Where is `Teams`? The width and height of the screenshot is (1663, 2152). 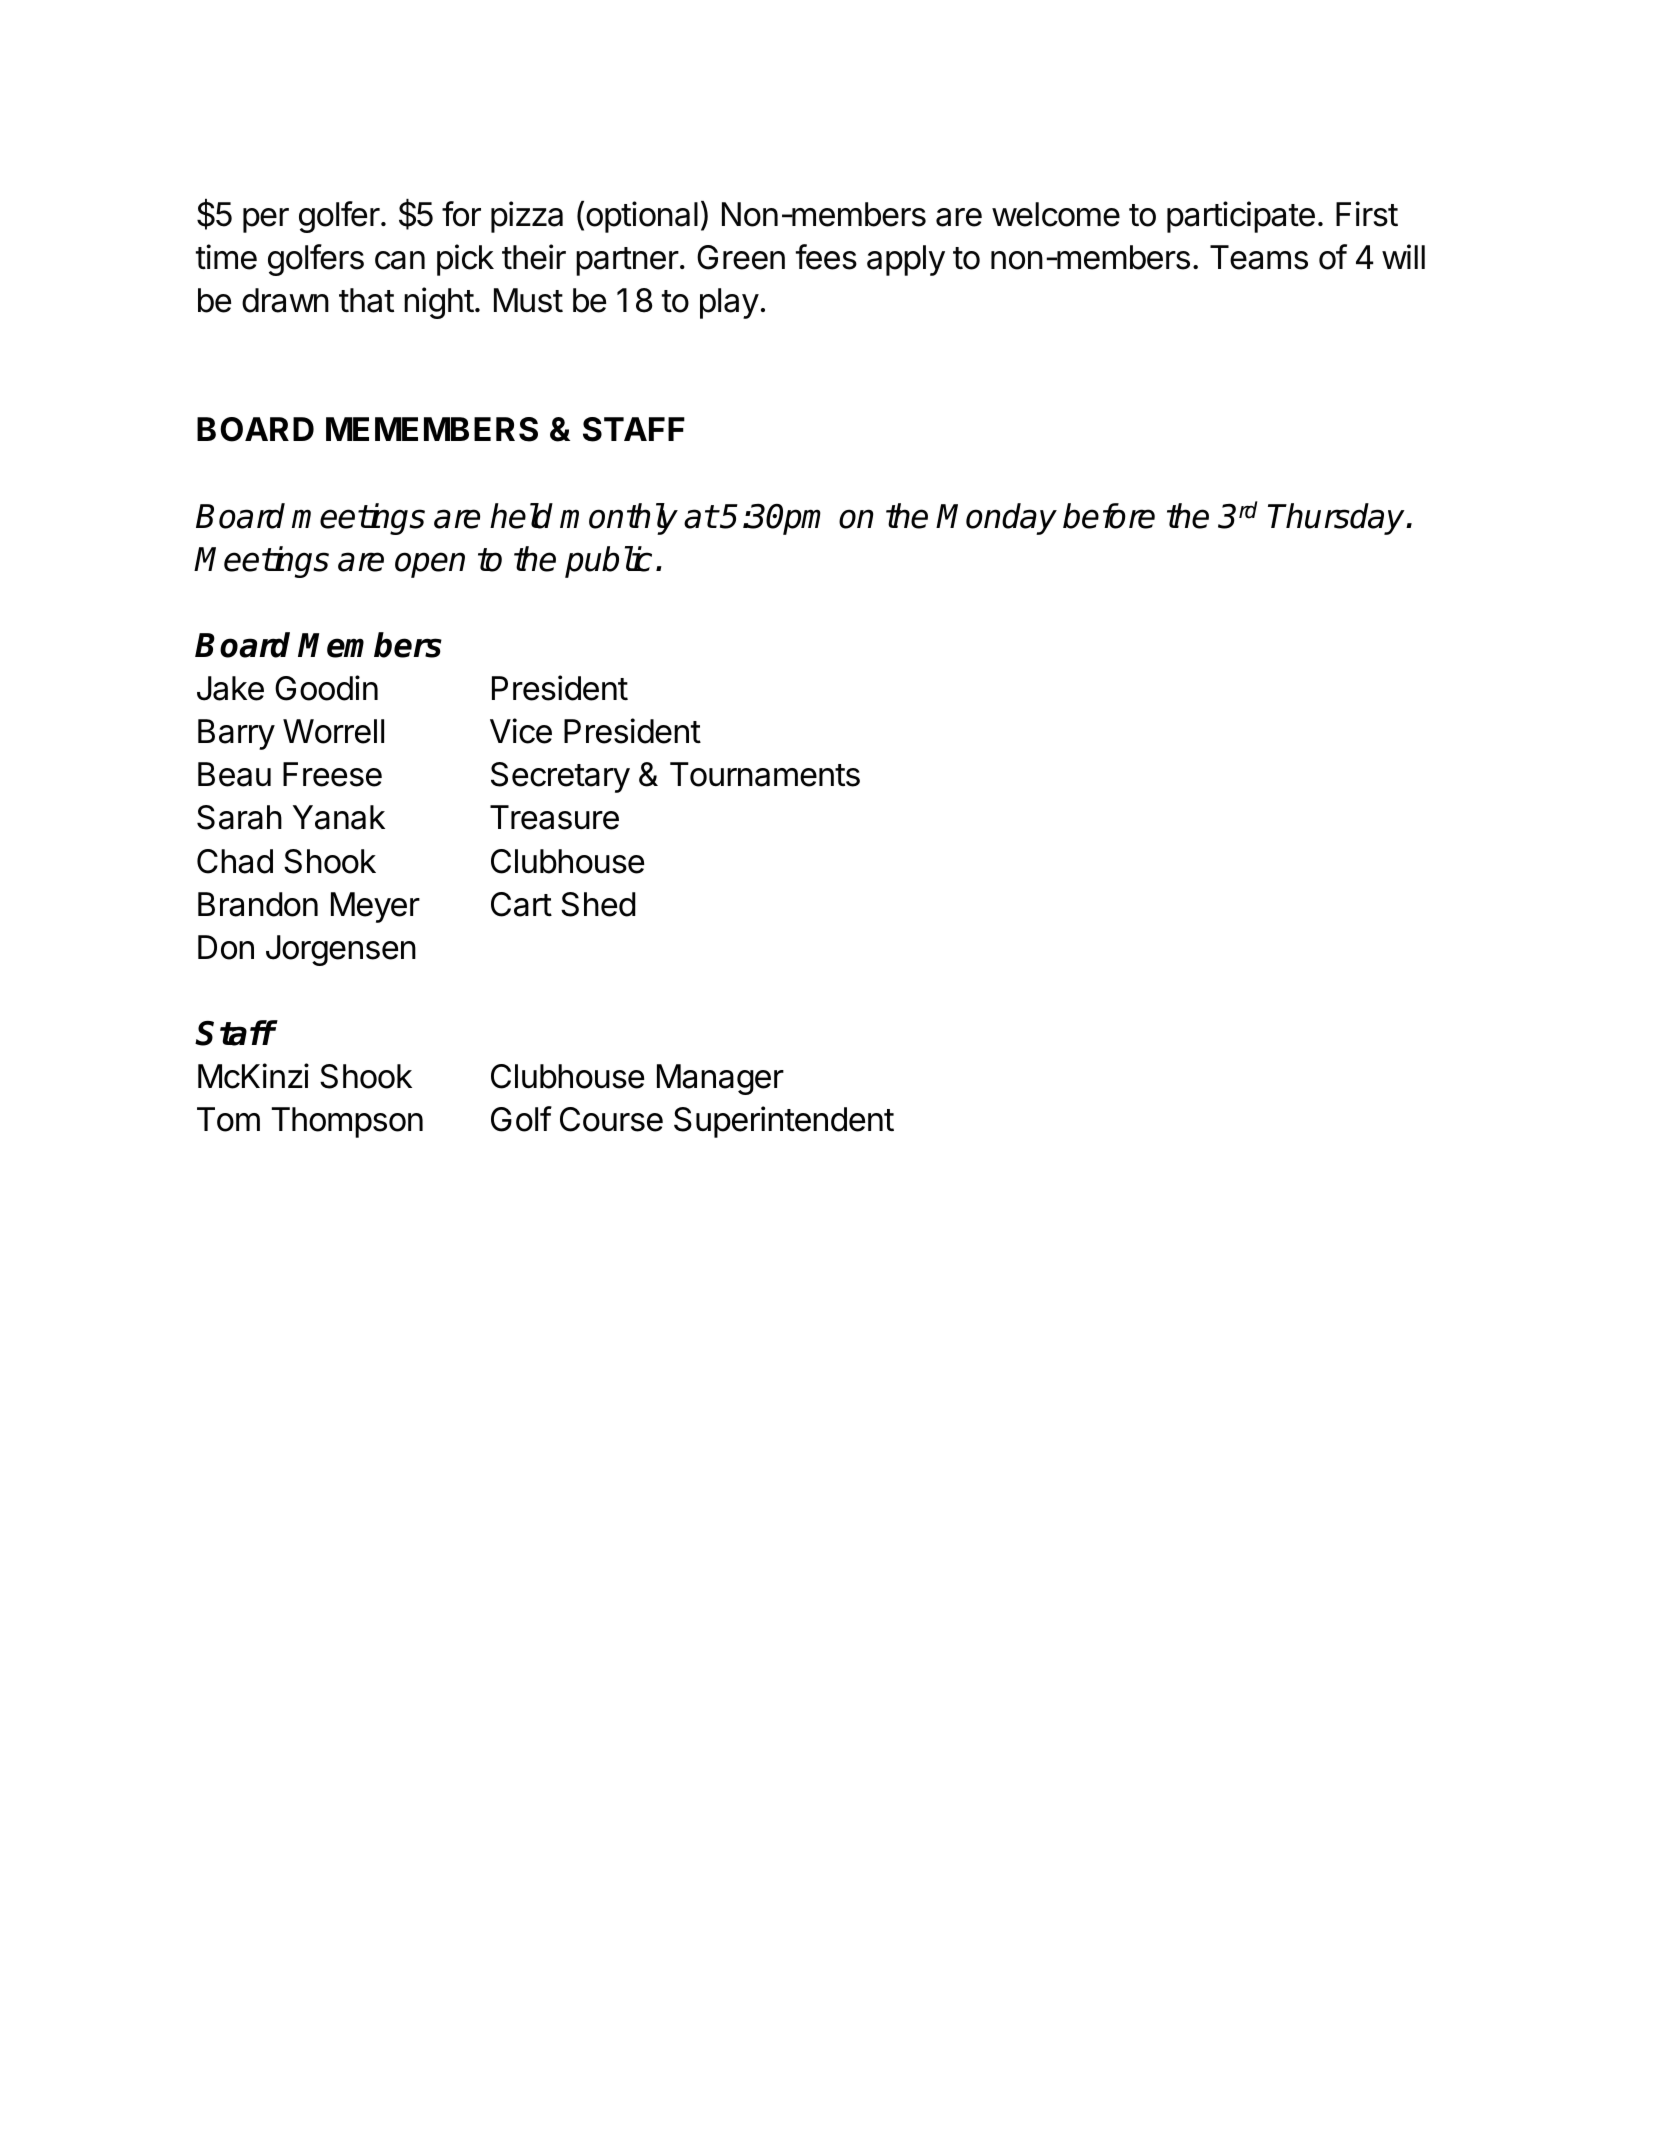 Teams is located at coordinates (1259, 257).
